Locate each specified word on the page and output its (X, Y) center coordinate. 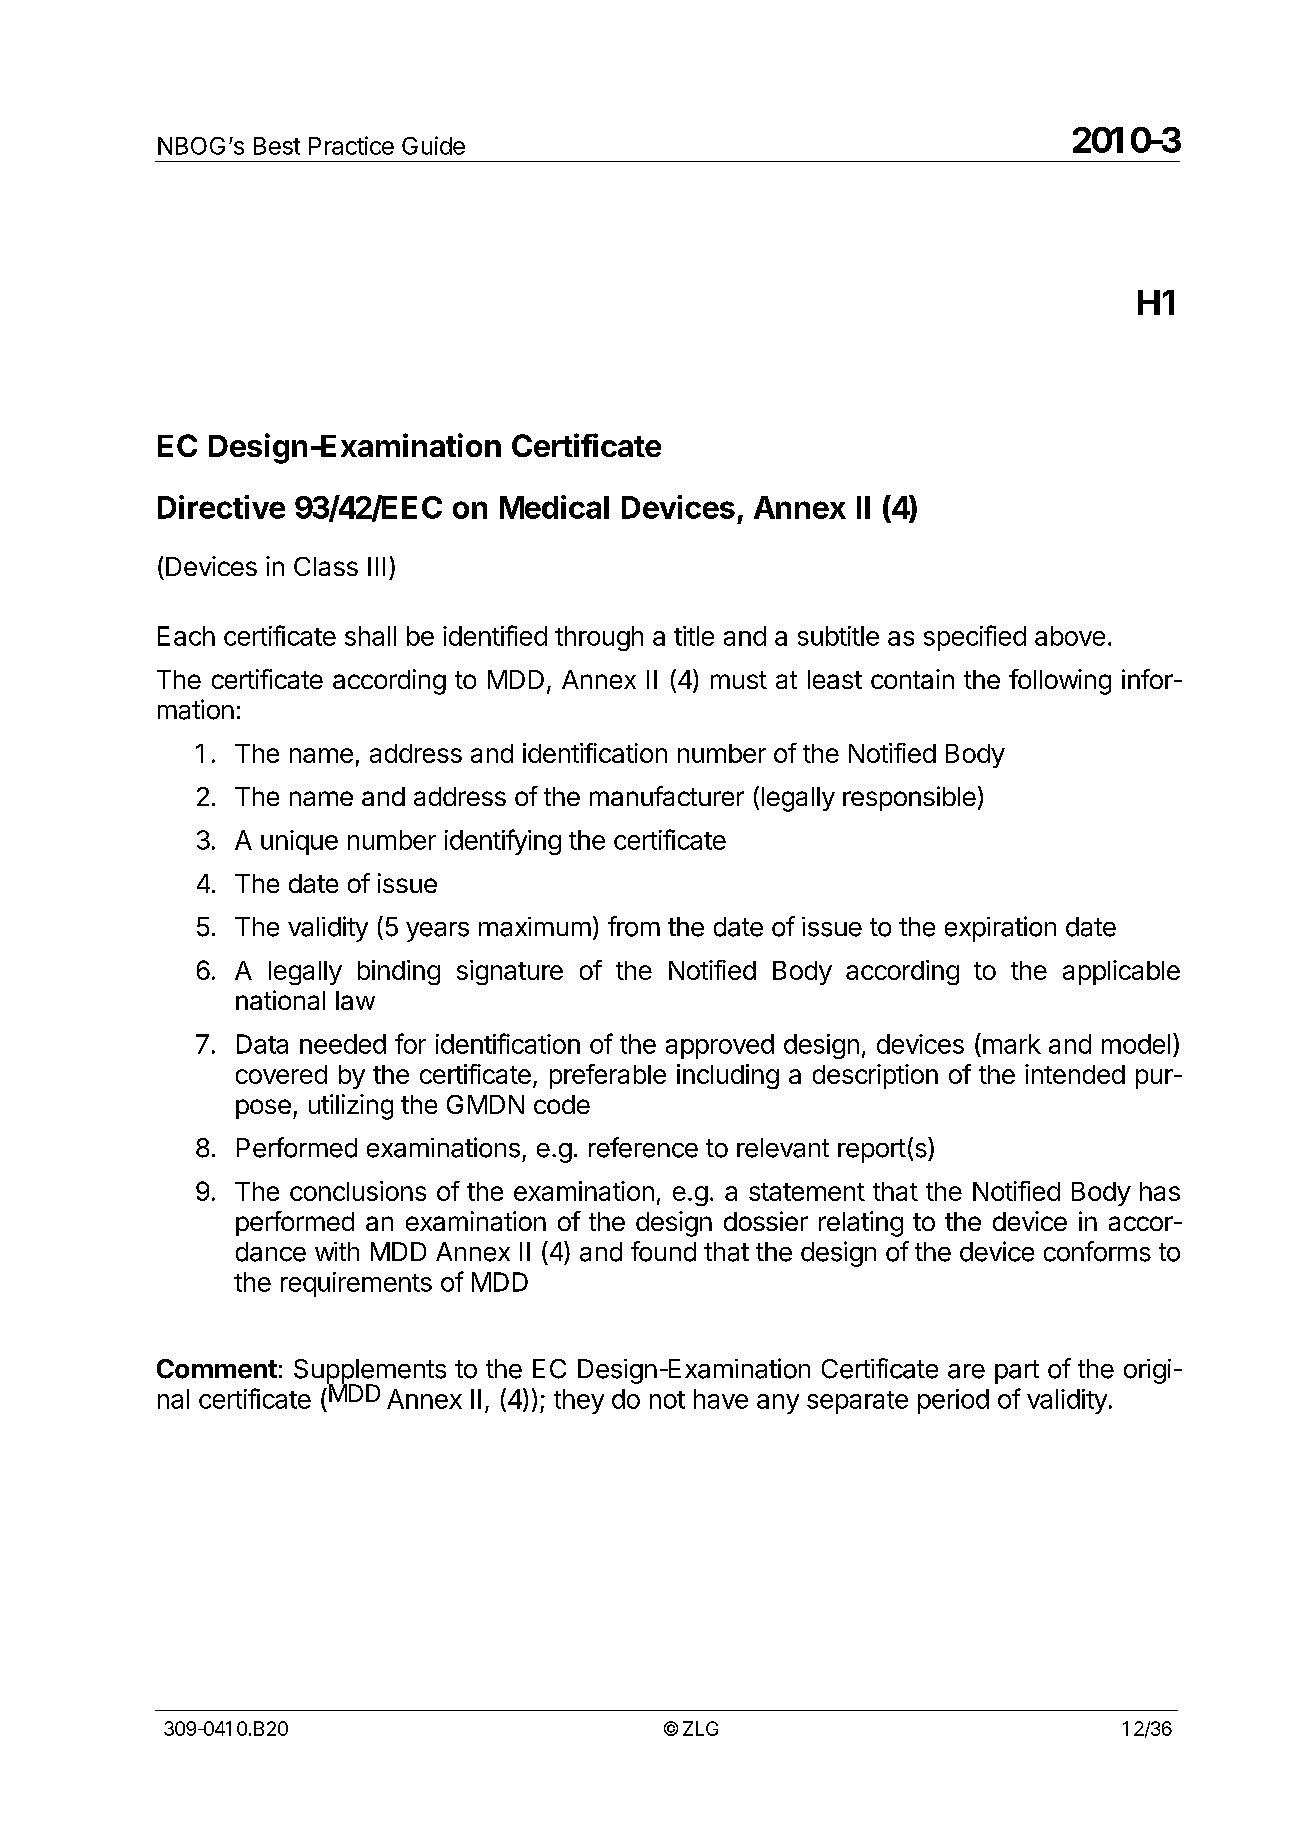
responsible (909, 798)
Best (277, 146)
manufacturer (667, 796)
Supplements (370, 1372)
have (721, 1399)
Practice (351, 145)
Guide (433, 145)
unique (299, 842)
